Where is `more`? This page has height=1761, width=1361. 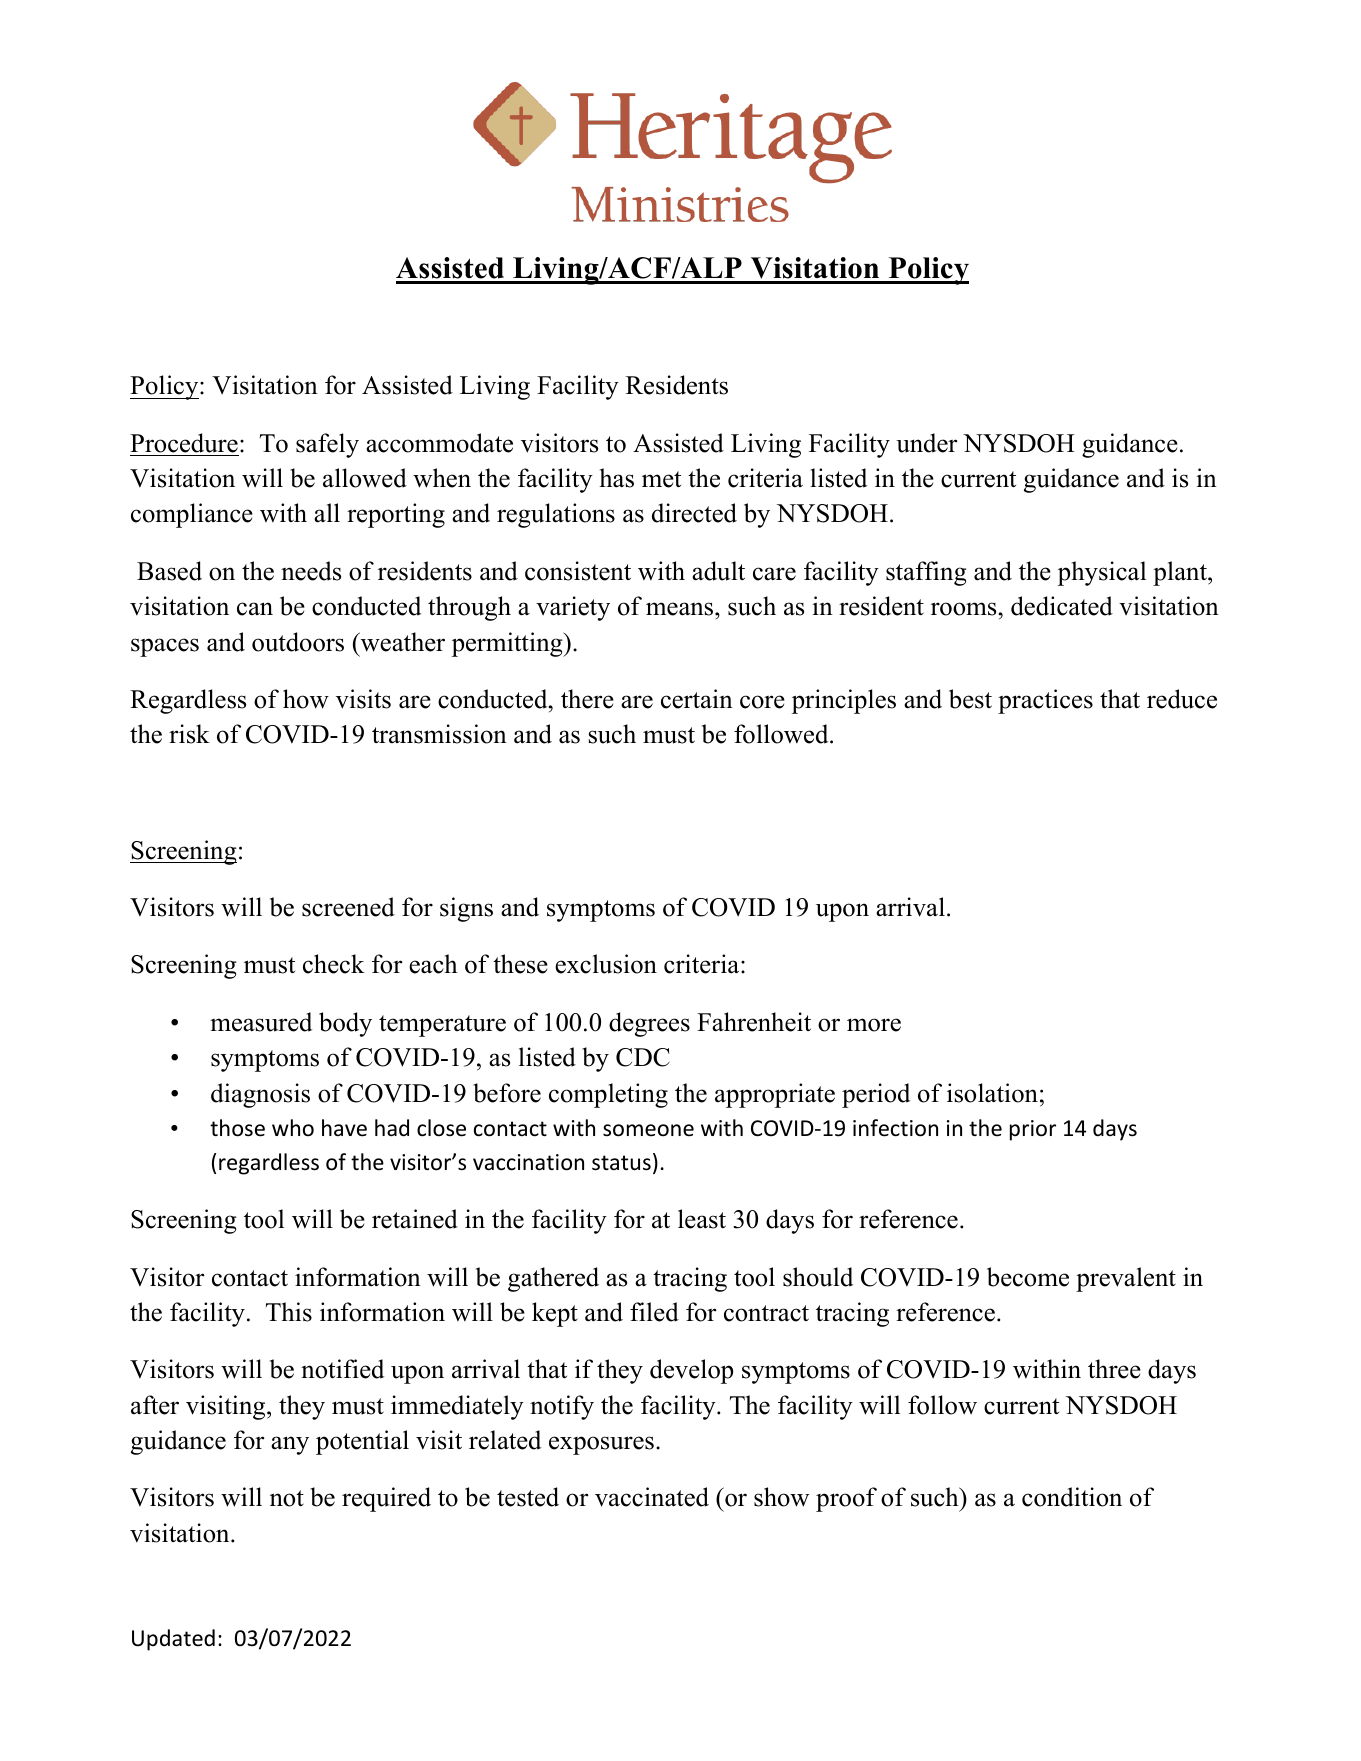
more is located at coordinates (874, 1025).
